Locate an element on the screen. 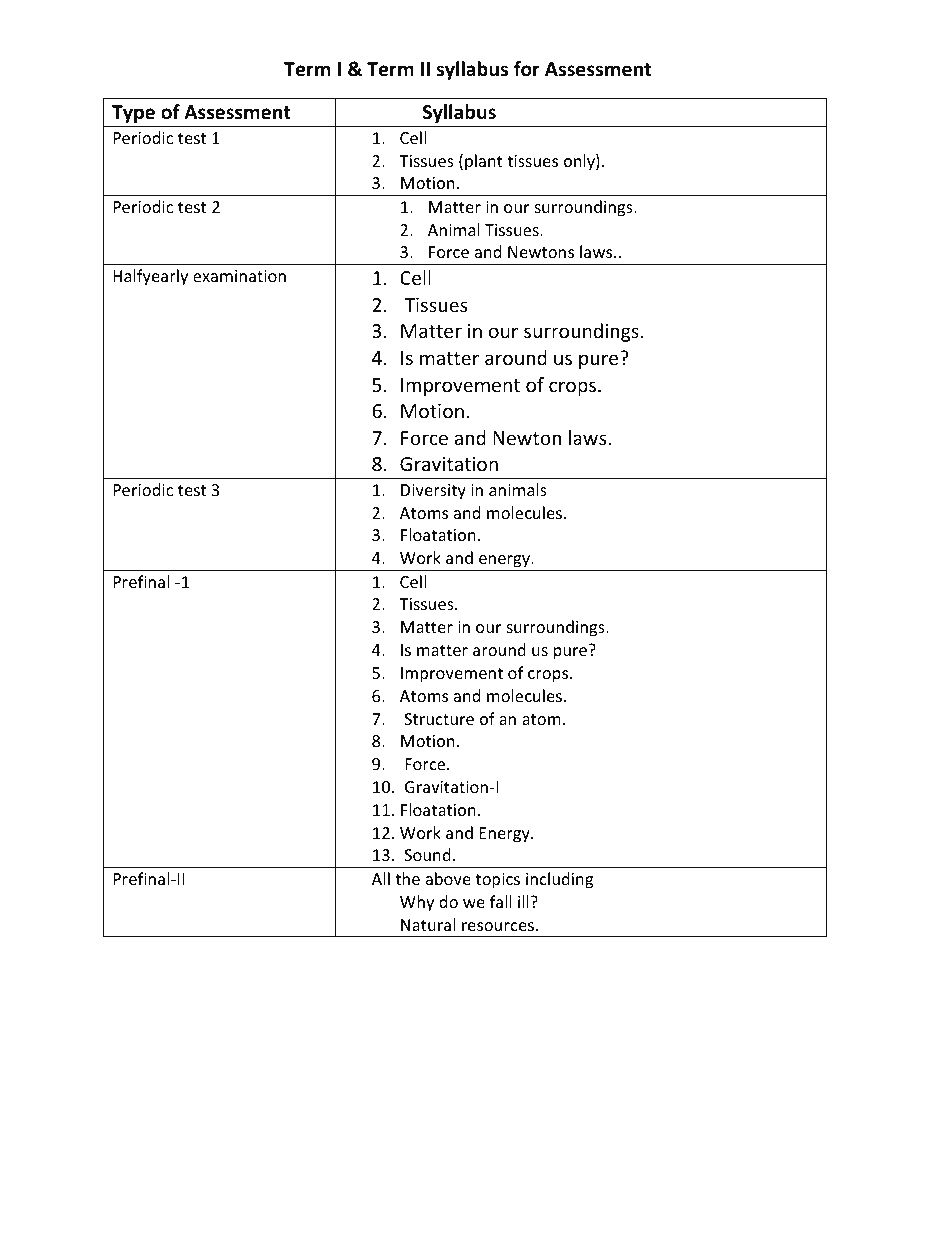 The image size is (952, 1233). Type is located at coordinates (133, 114).
